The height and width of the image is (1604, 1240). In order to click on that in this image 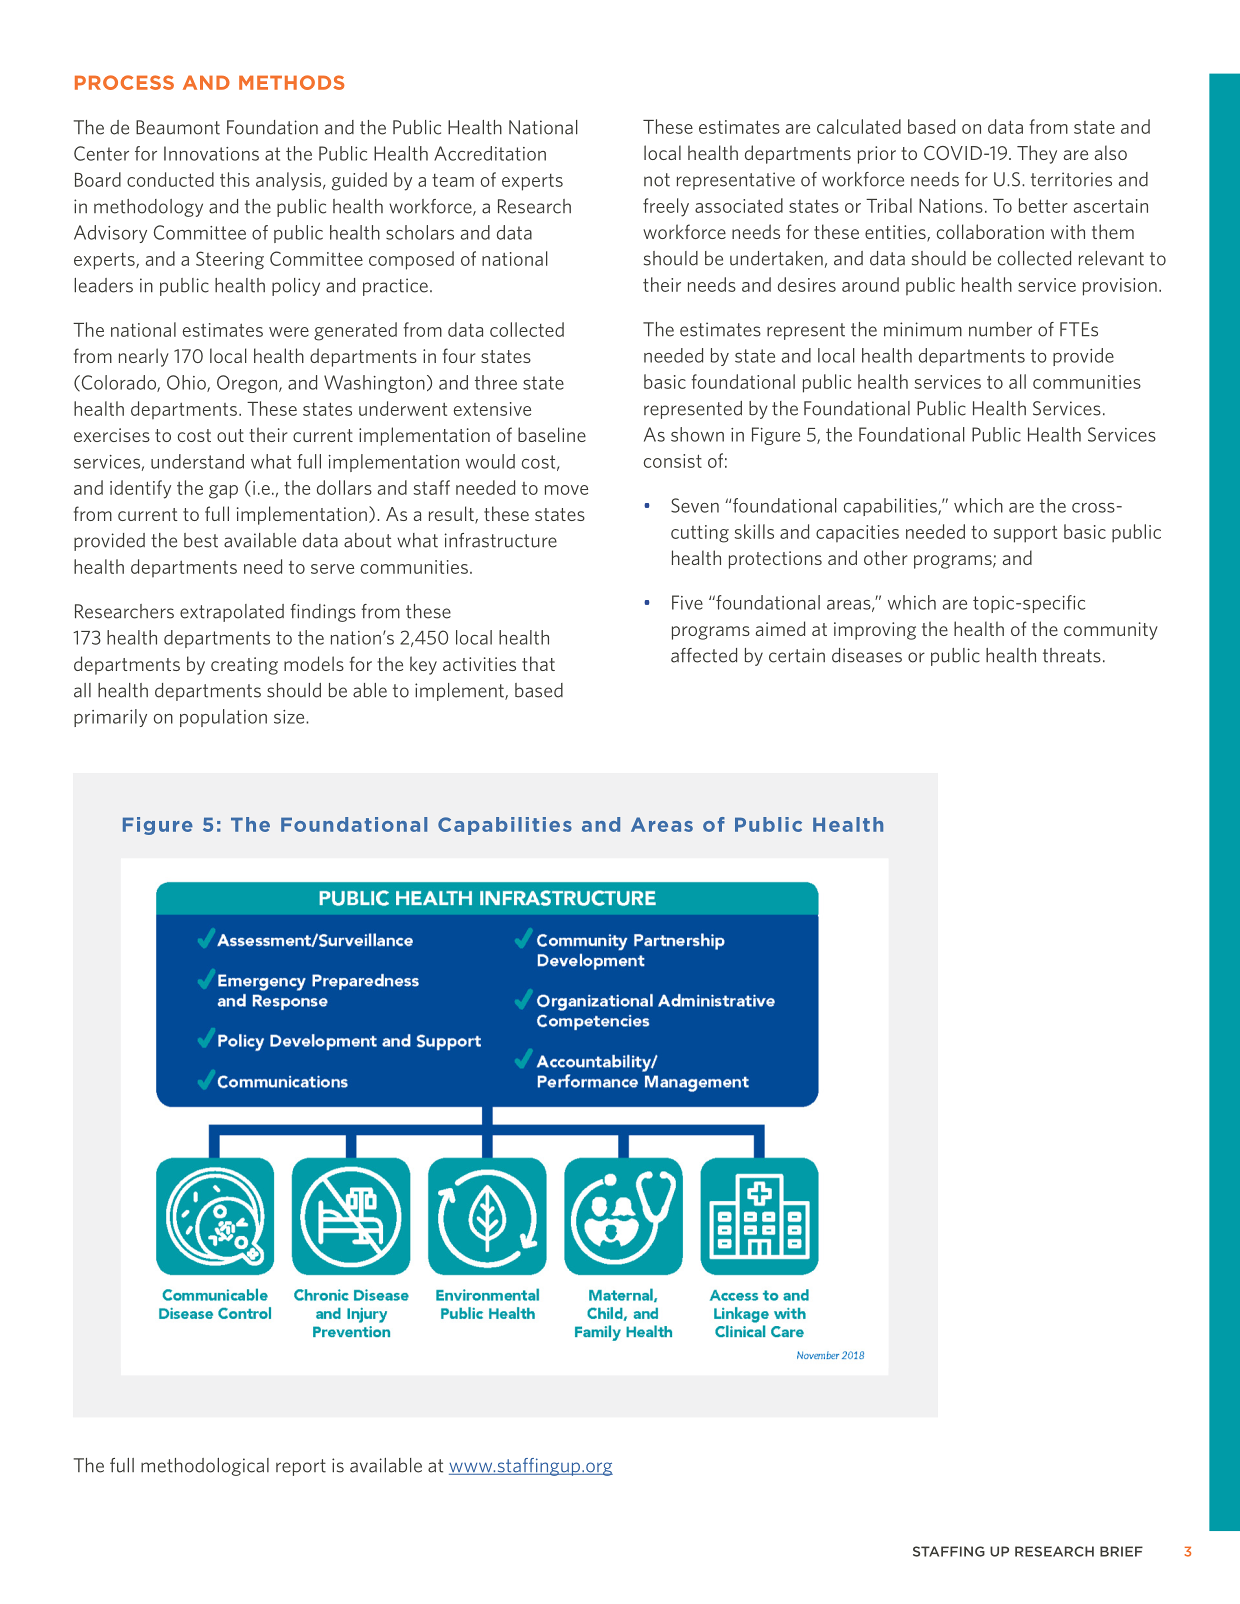, I will do `click(538, 663)`.
